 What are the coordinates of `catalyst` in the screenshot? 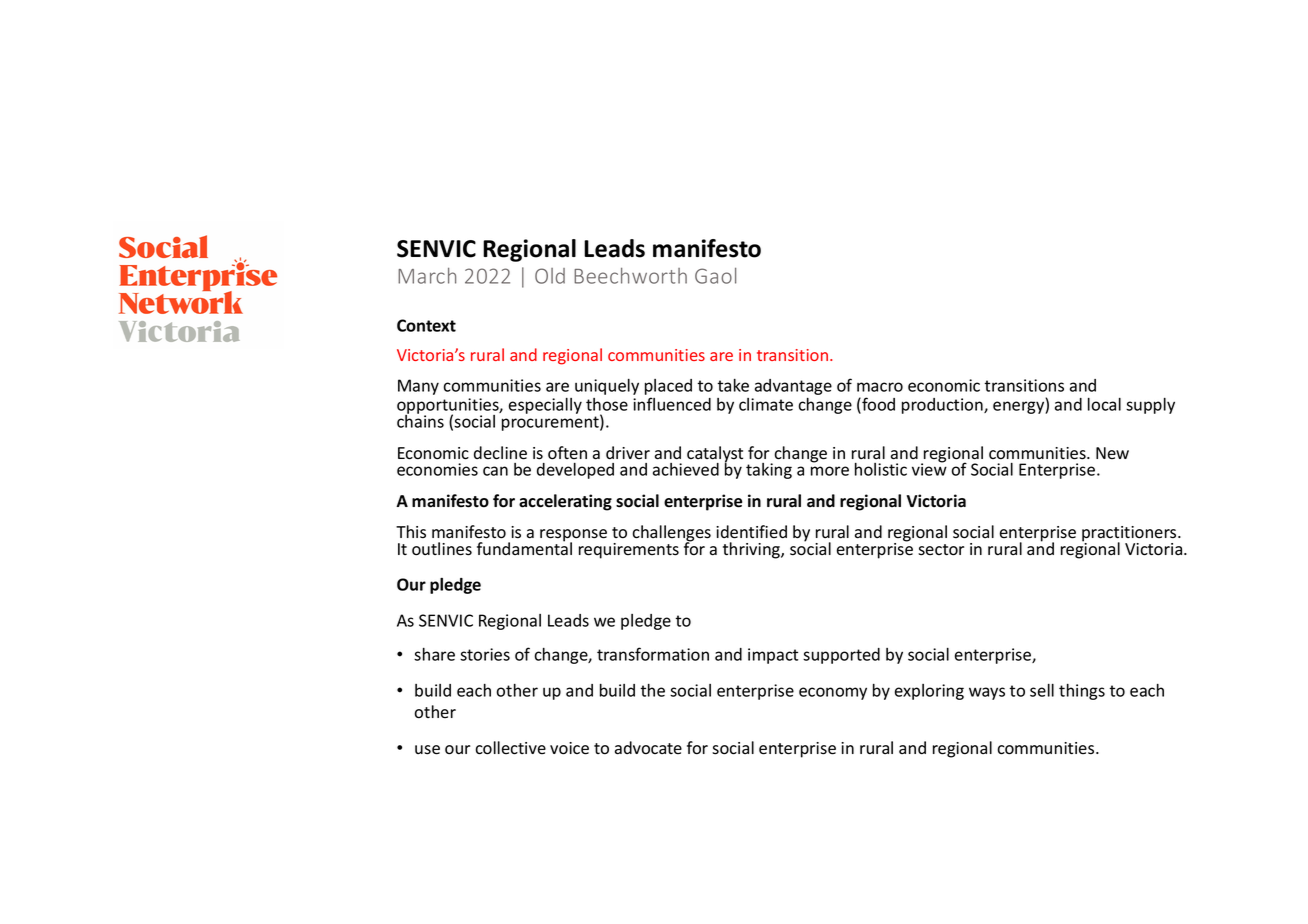 It's located at (715, 455).
